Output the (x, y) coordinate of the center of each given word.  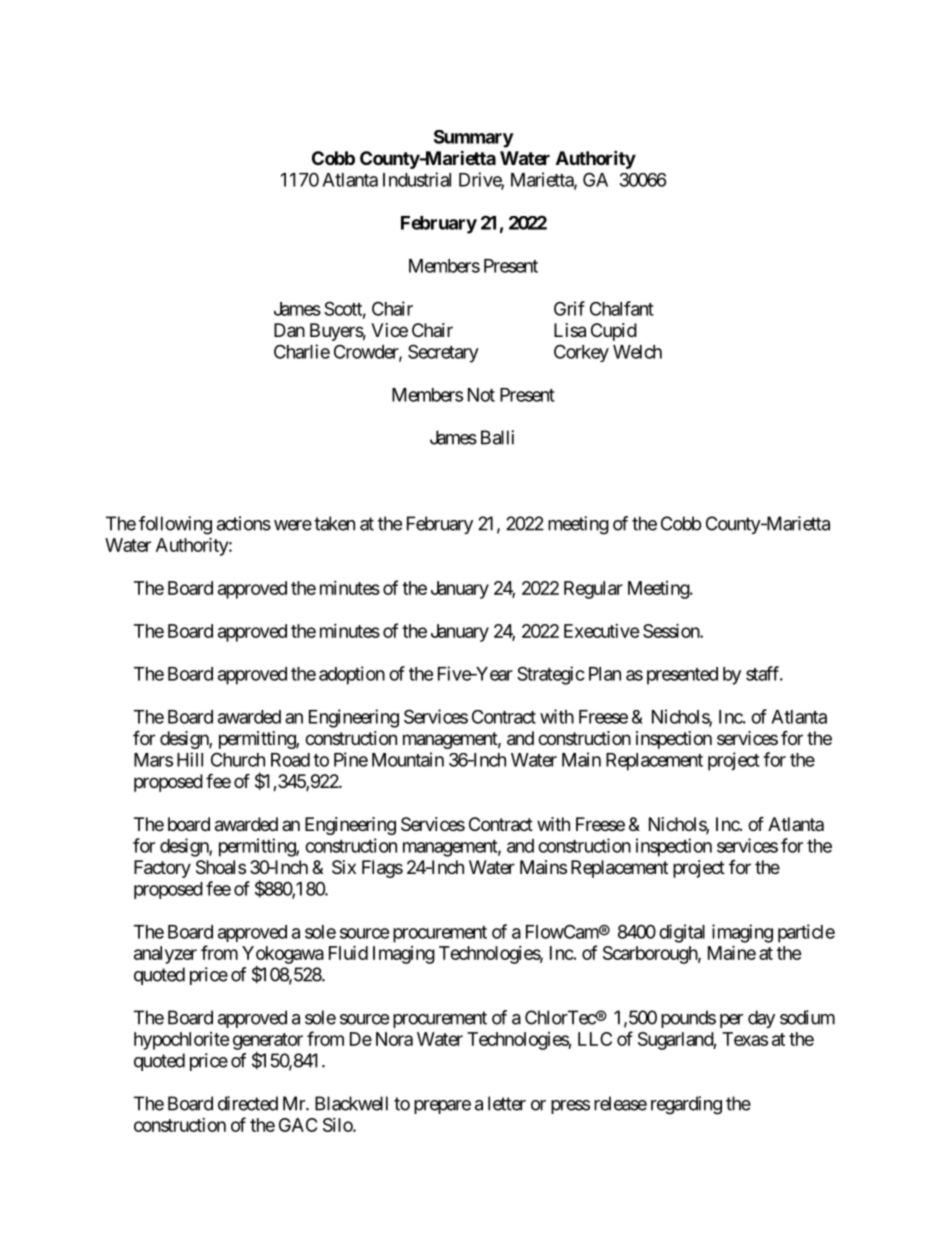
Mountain (408, 759)
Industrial (417, 179)
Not (481, 395)
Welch (637, 352)
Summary (474, 139)
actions (244, 523)
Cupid (614, 332)
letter (507, 1103)
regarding (686, 1105)
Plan (605, 674)
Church (238, 759)
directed (248, 1103)
